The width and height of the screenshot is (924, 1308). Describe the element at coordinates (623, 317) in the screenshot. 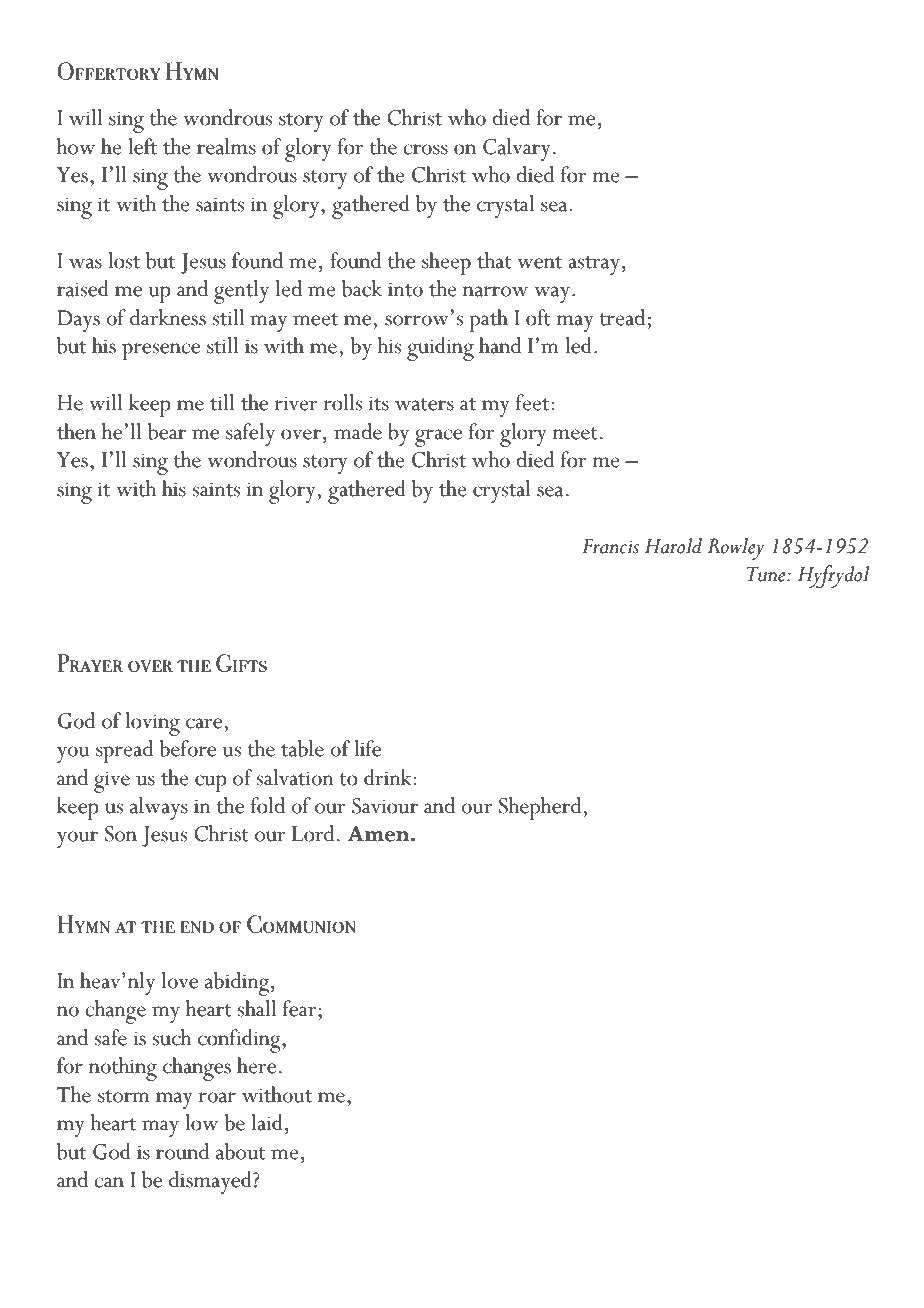

I see `tread` at that location.
